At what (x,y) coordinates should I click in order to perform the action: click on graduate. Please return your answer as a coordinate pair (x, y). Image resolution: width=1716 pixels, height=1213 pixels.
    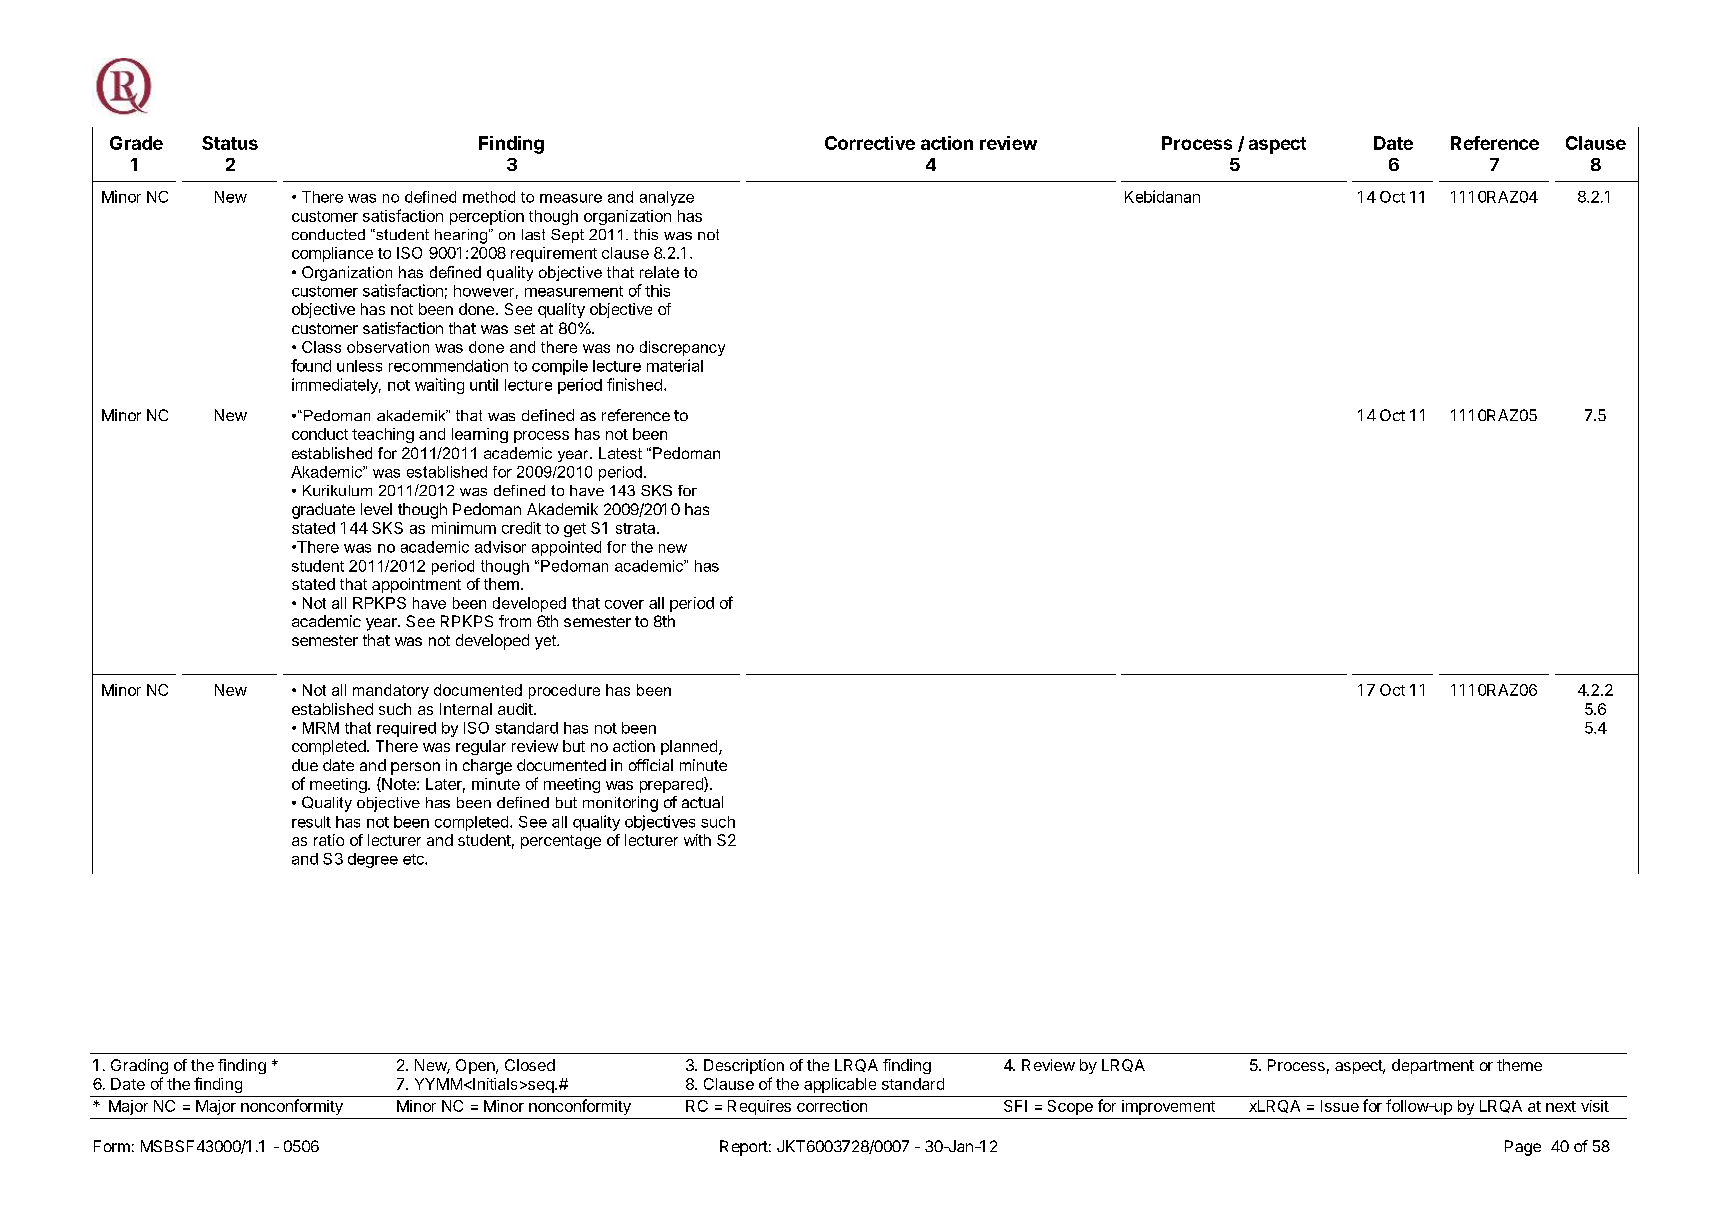
    Looking at the image, I should click on (323, 511).
